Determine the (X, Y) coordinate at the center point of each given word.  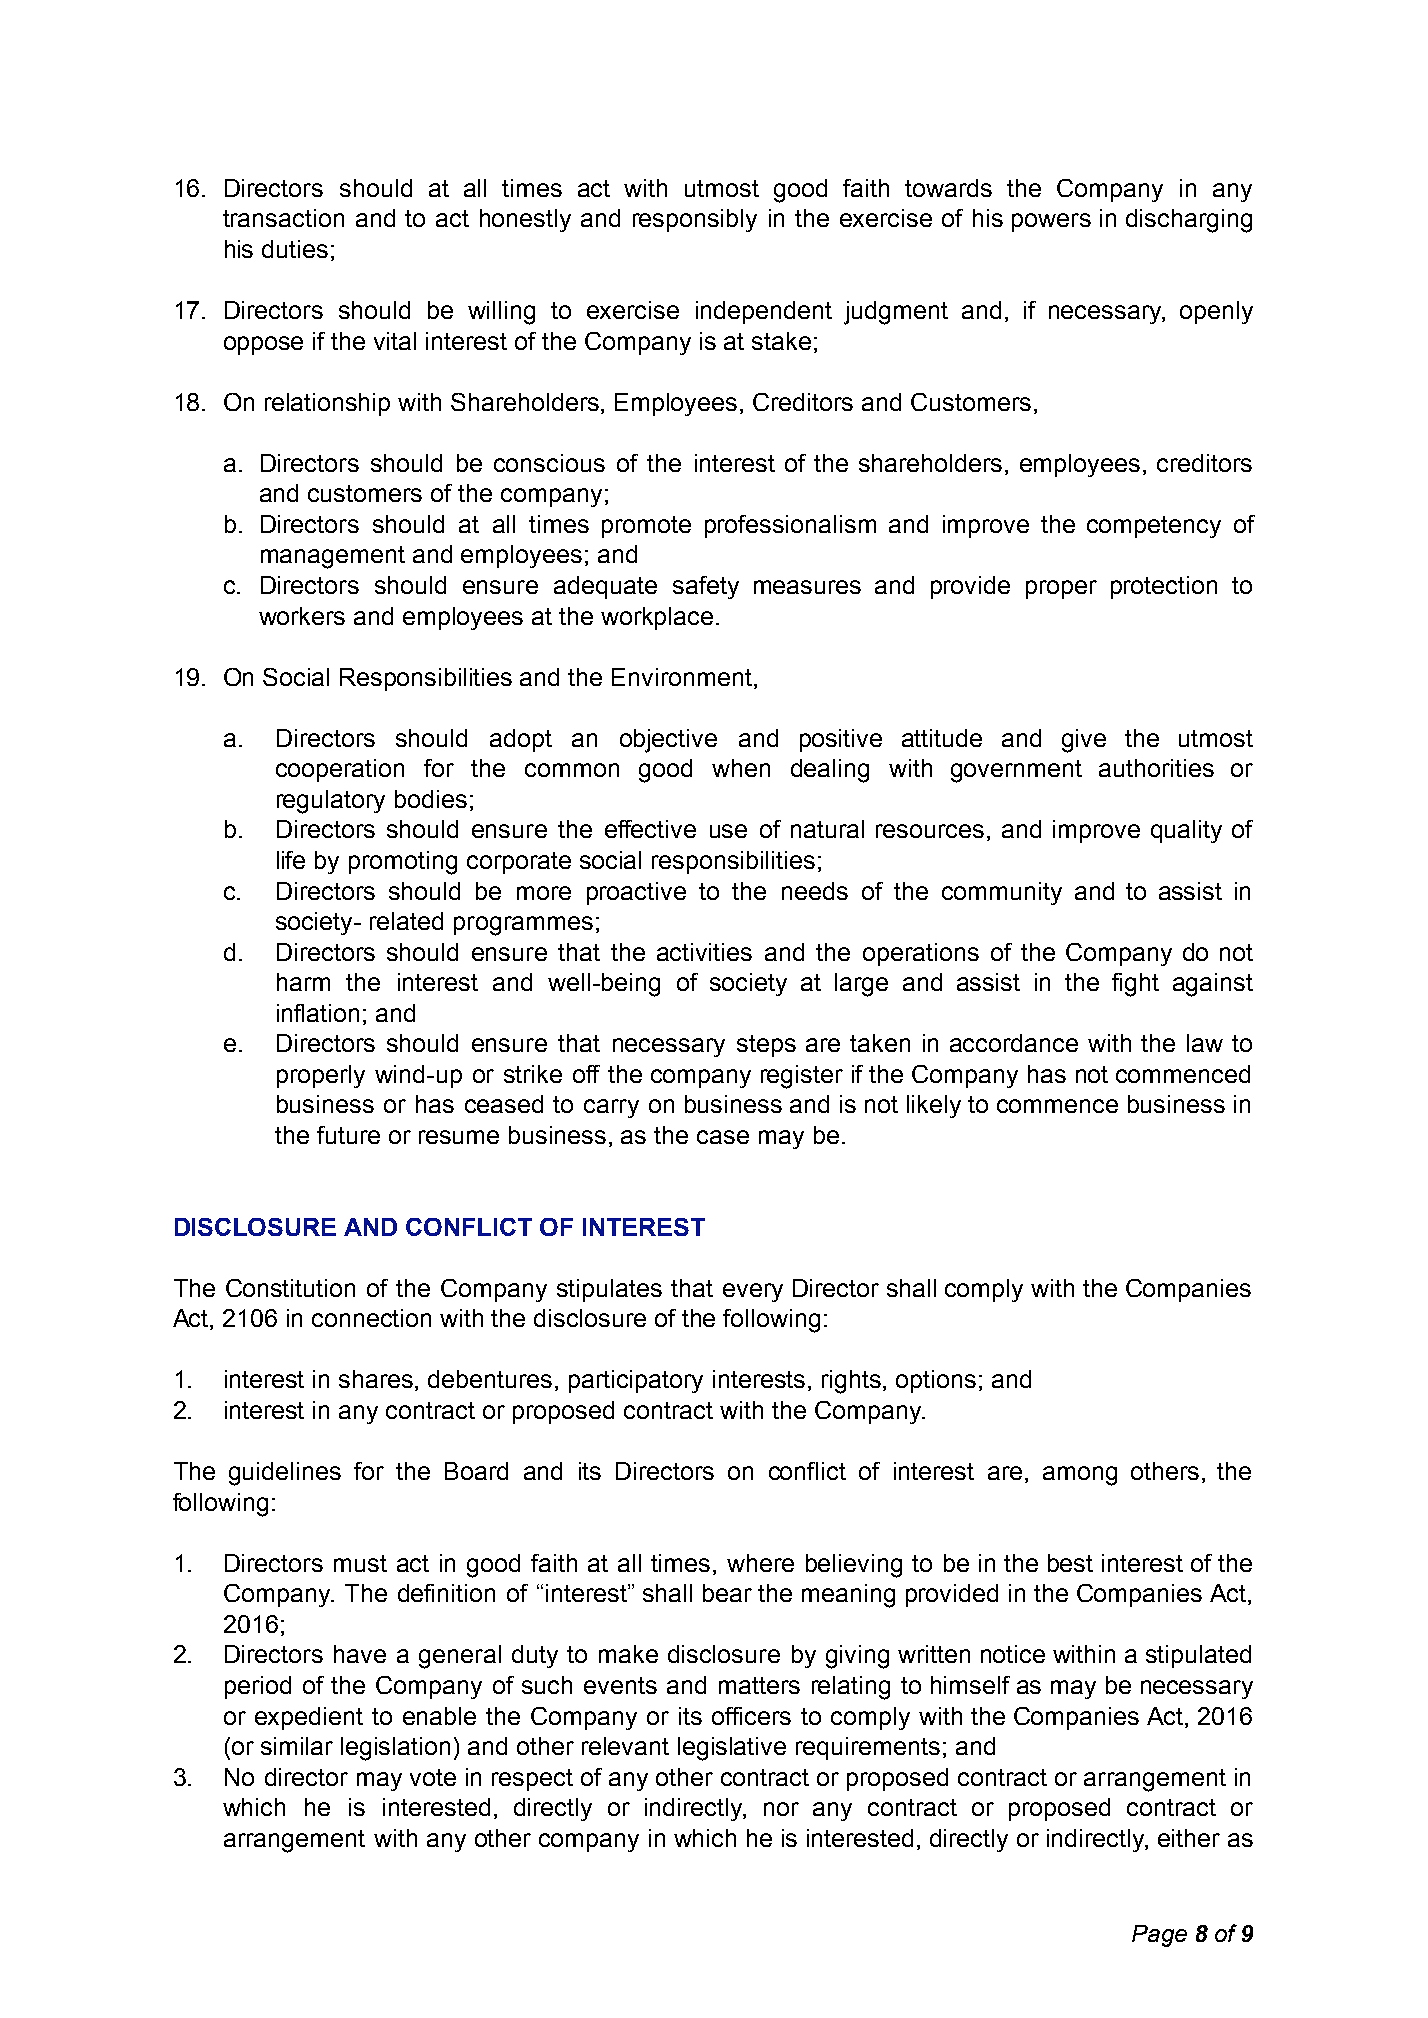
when (741, 768)
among (1080, 1476)
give (1084, 741)
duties (295, 249)
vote (433, 1777)
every (753, 1292)
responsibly (695, 220)
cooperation (340, 770)
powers (1051, 222)
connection (371, 1318)
